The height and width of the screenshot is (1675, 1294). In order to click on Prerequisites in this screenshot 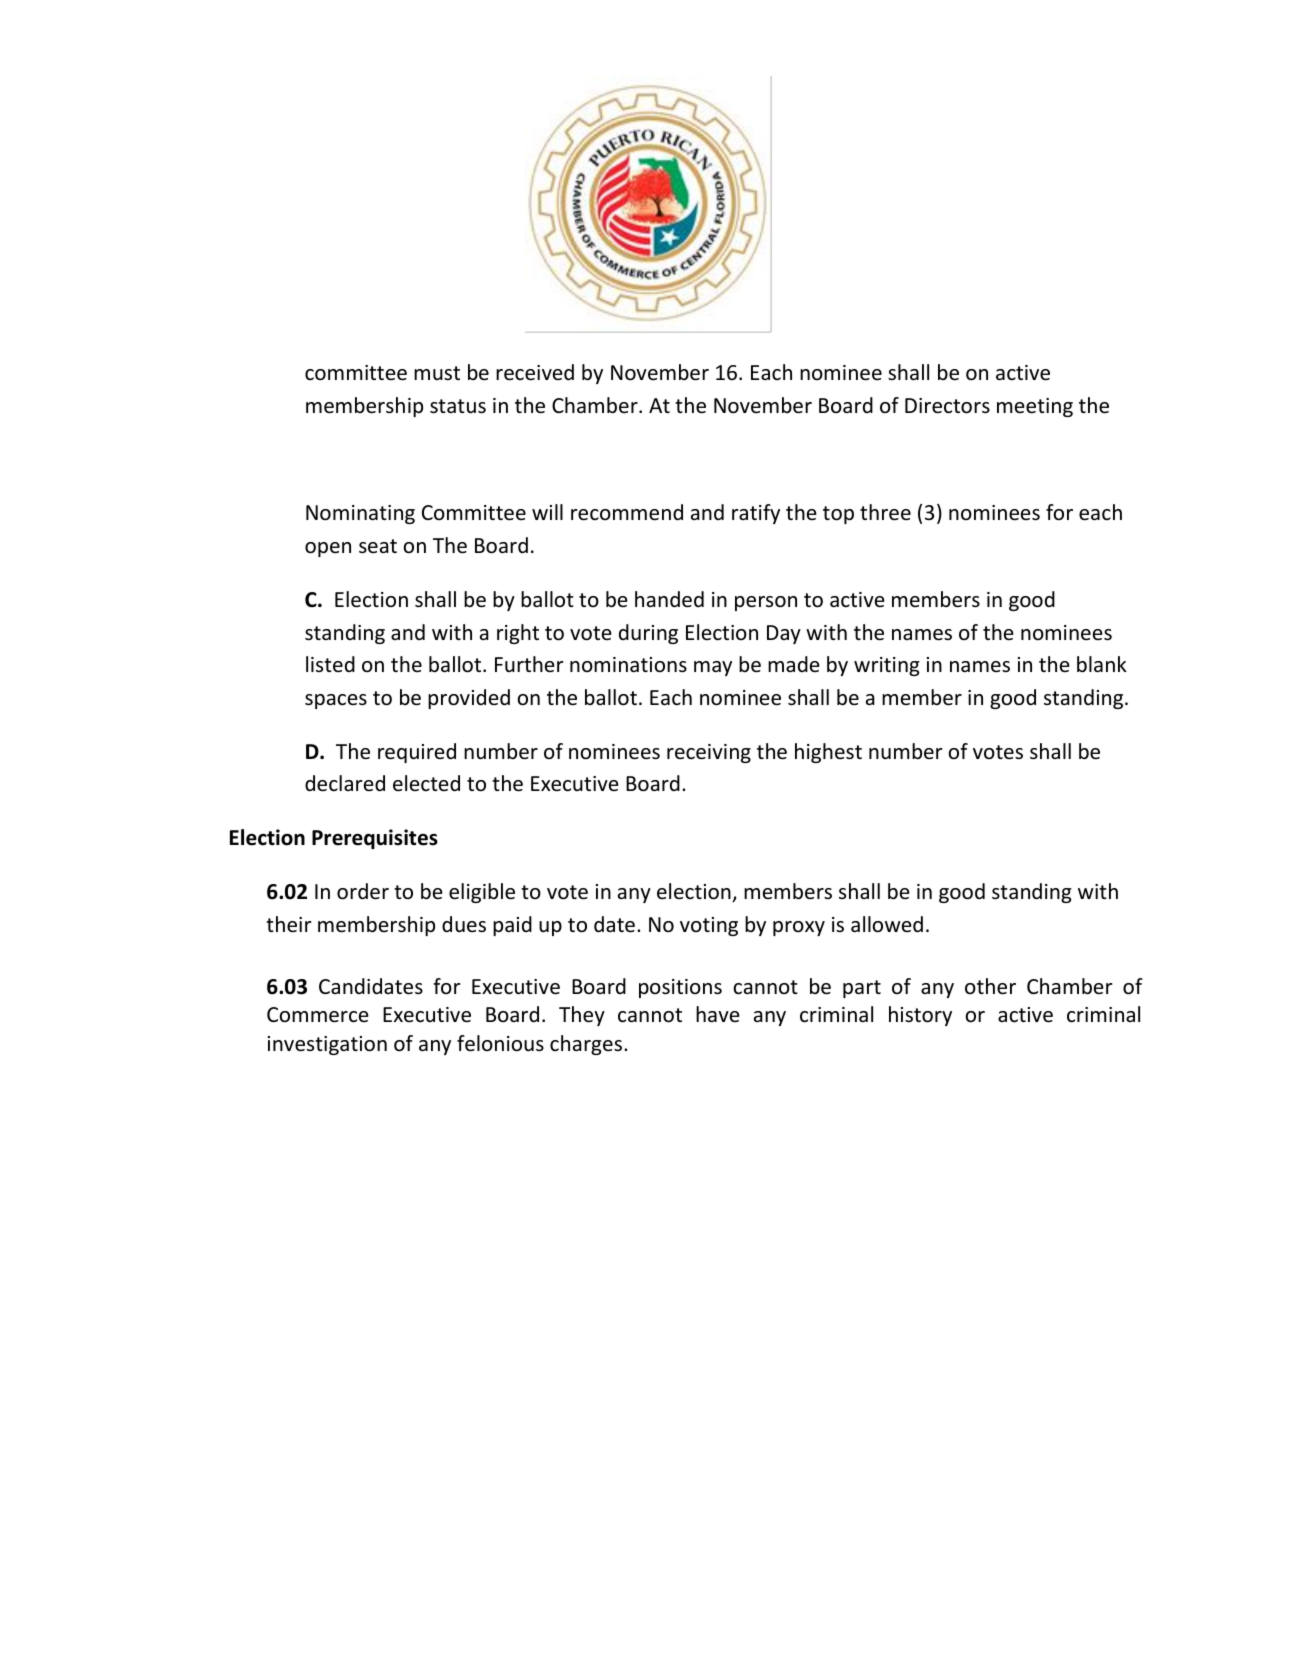, I will do `click(375, 839)`.
